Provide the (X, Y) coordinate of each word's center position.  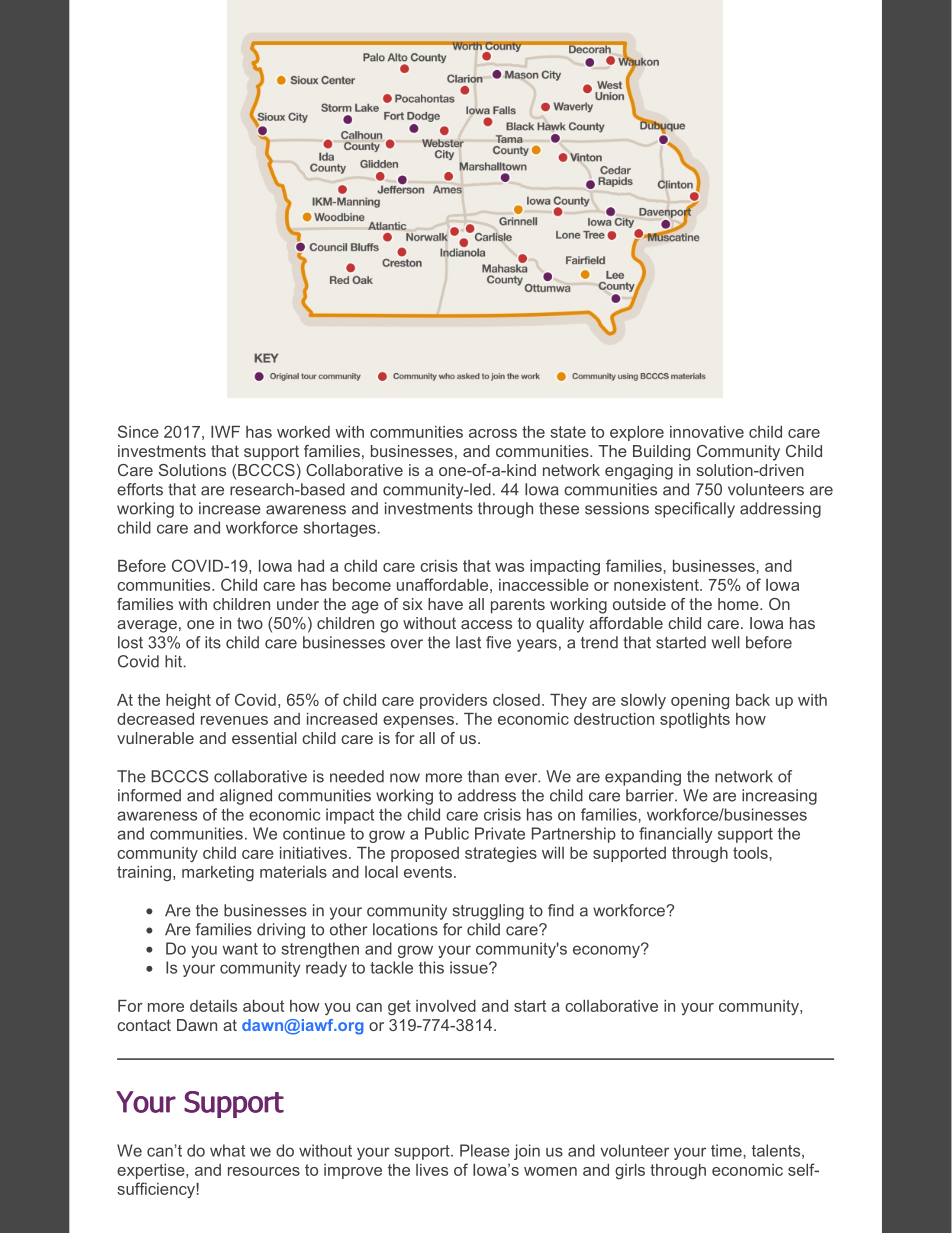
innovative (707, 432)
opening (700, 701)
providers (453, 701)
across (493, 433)
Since (138, 431)
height (188, 701)
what (227, 1150)
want (240, 949)
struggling (488, 912)
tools (750, 853)
